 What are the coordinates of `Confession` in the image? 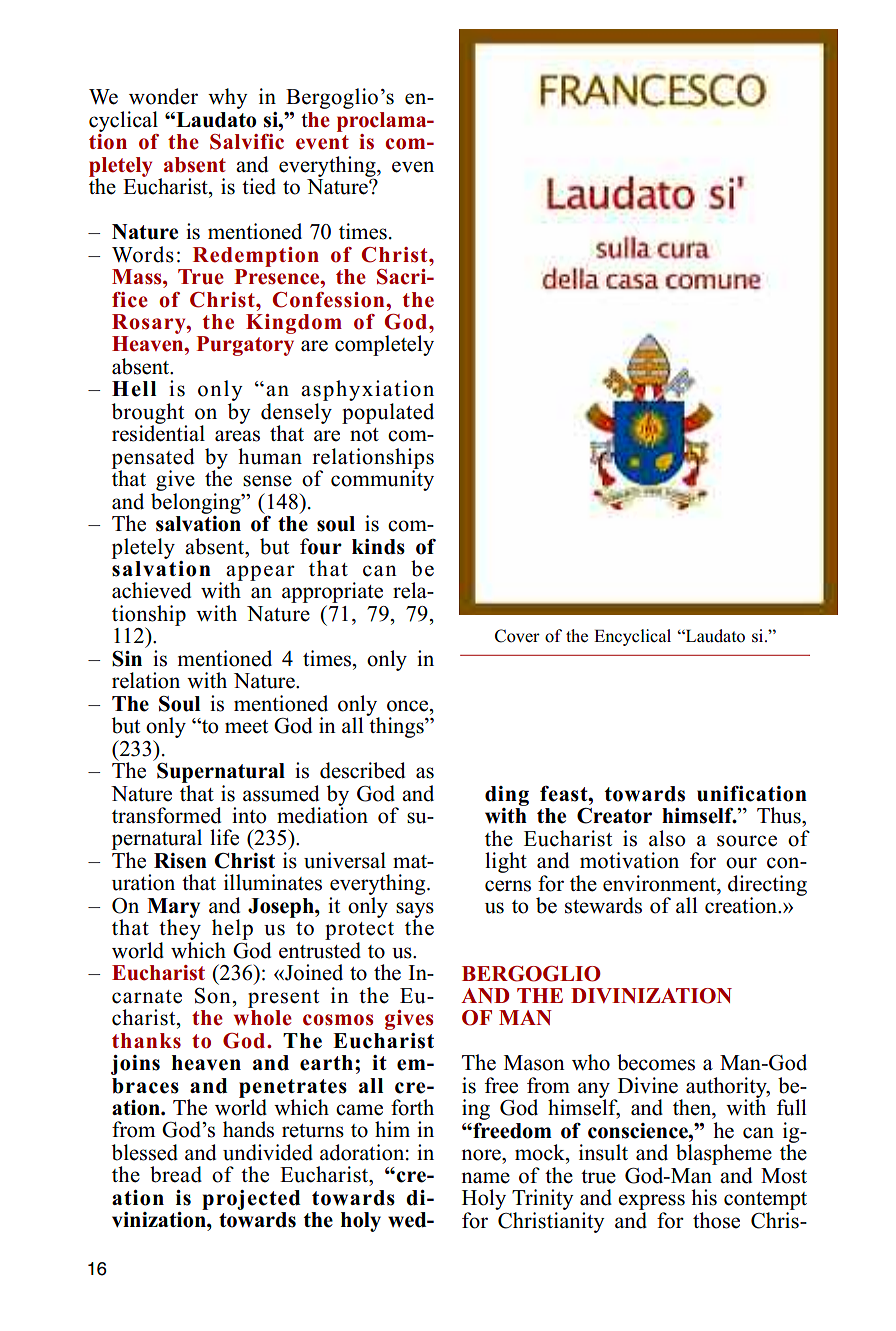 It's located at (329, 300).
